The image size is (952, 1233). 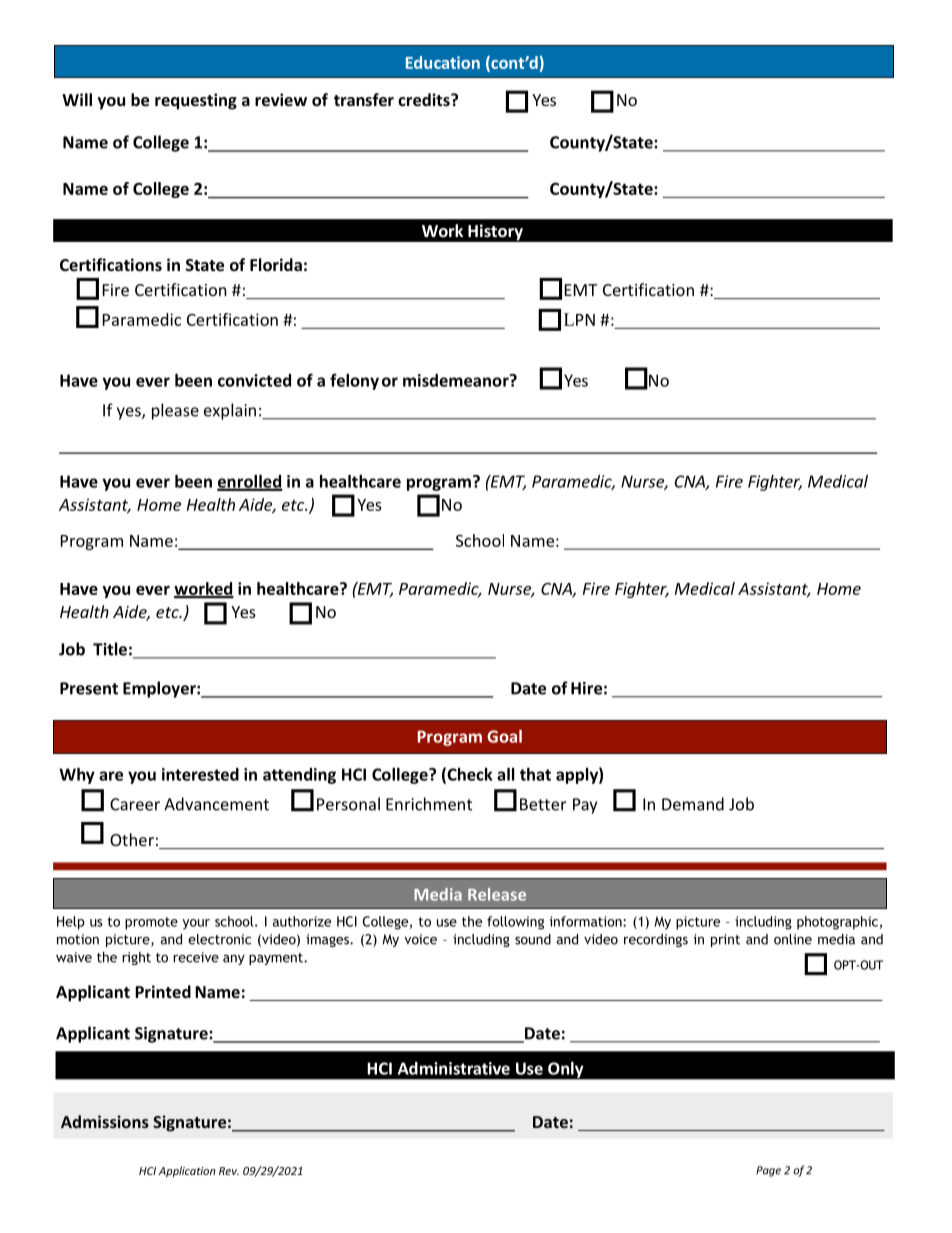 I want to click on requesting, so click(x=196, y=101).
